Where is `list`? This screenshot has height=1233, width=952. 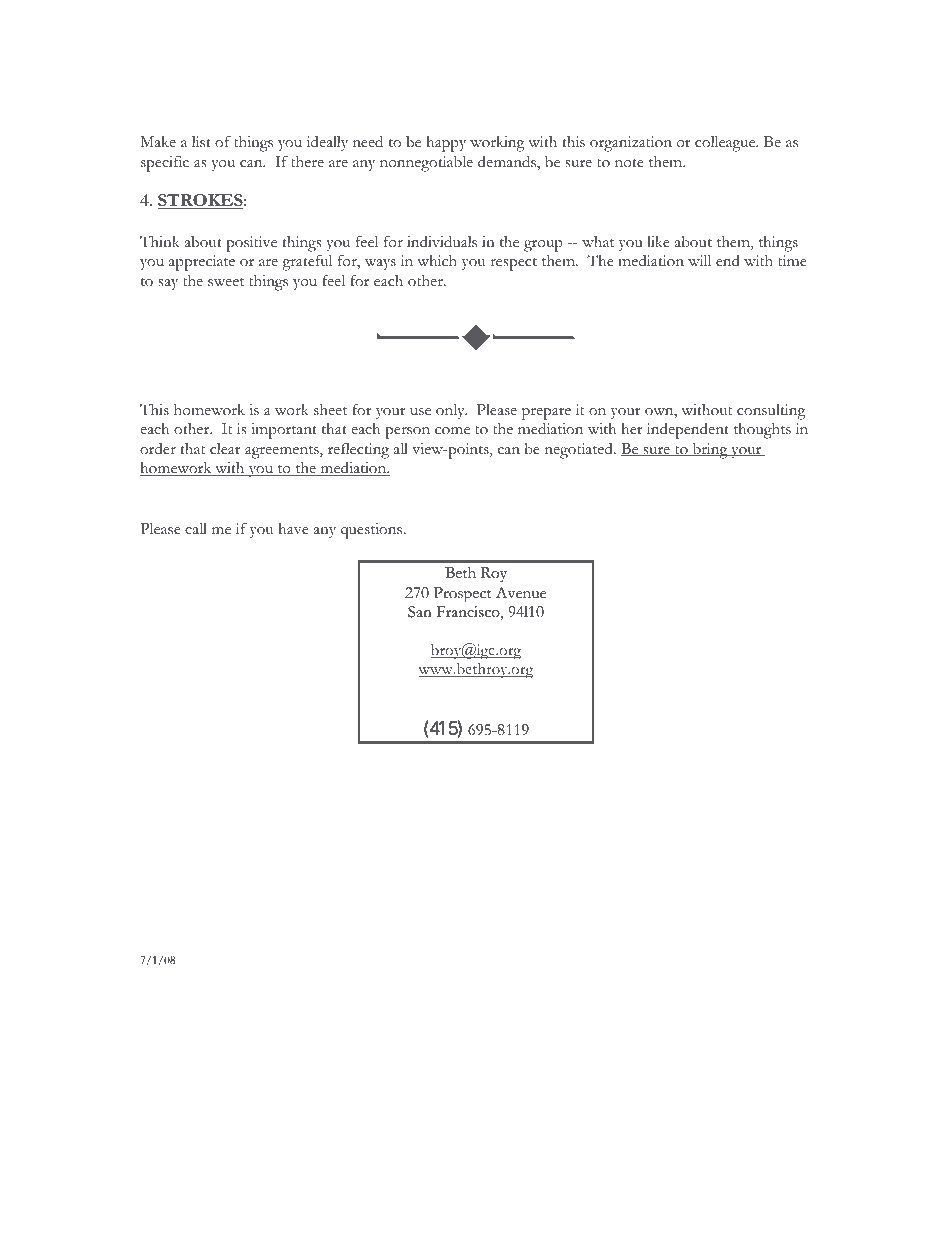 list is located at coordinates (201, 142).
